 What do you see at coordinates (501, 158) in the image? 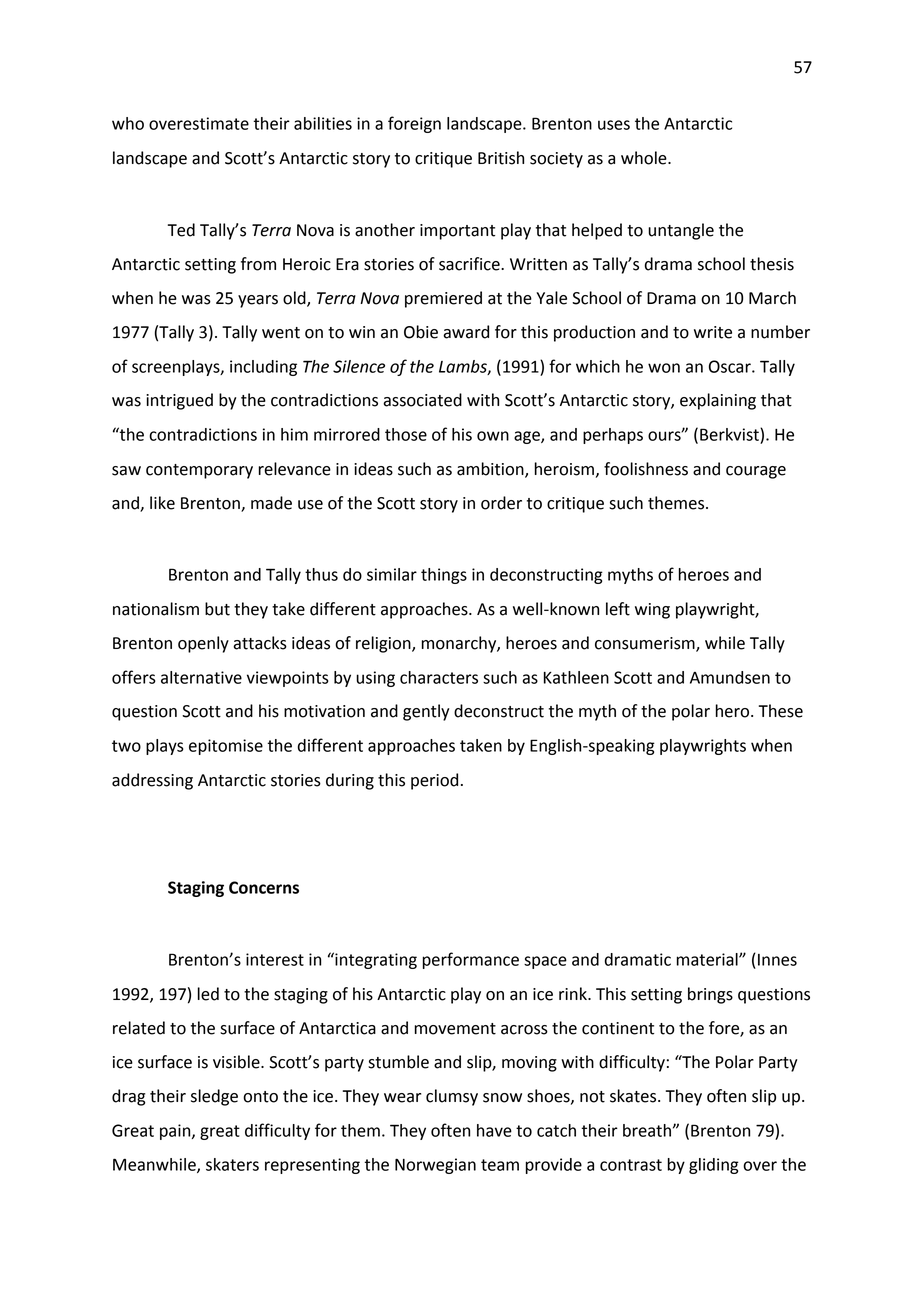
I see `British` at bounding box center [501, 158].
